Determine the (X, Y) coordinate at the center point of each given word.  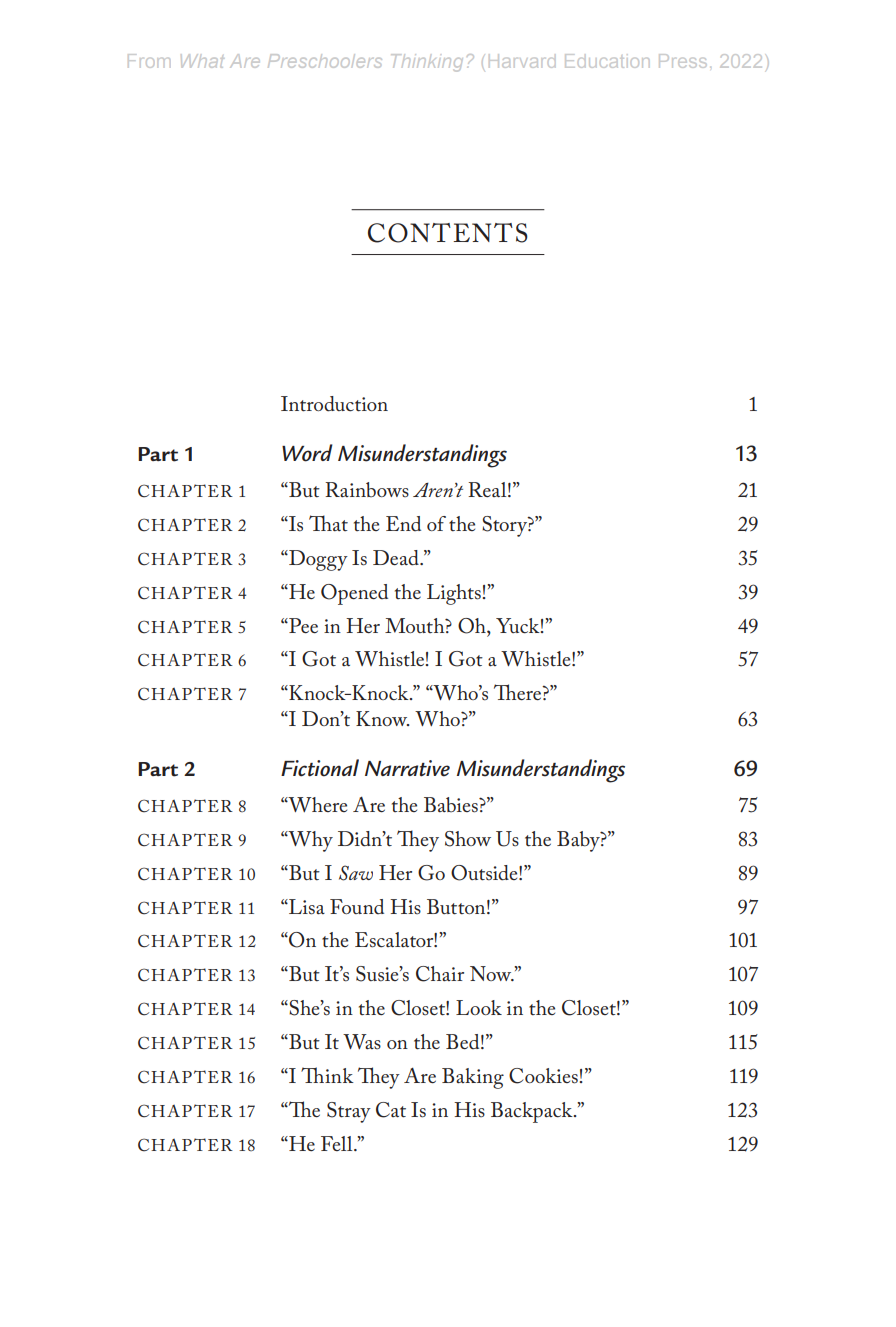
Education (607, 61)
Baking (473, 1078)
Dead (397, 558)
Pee (302, 625)
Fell (338, 1143)
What (202, 61)
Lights (454, 594)
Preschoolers (325, 61)
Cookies (543, 1076)
